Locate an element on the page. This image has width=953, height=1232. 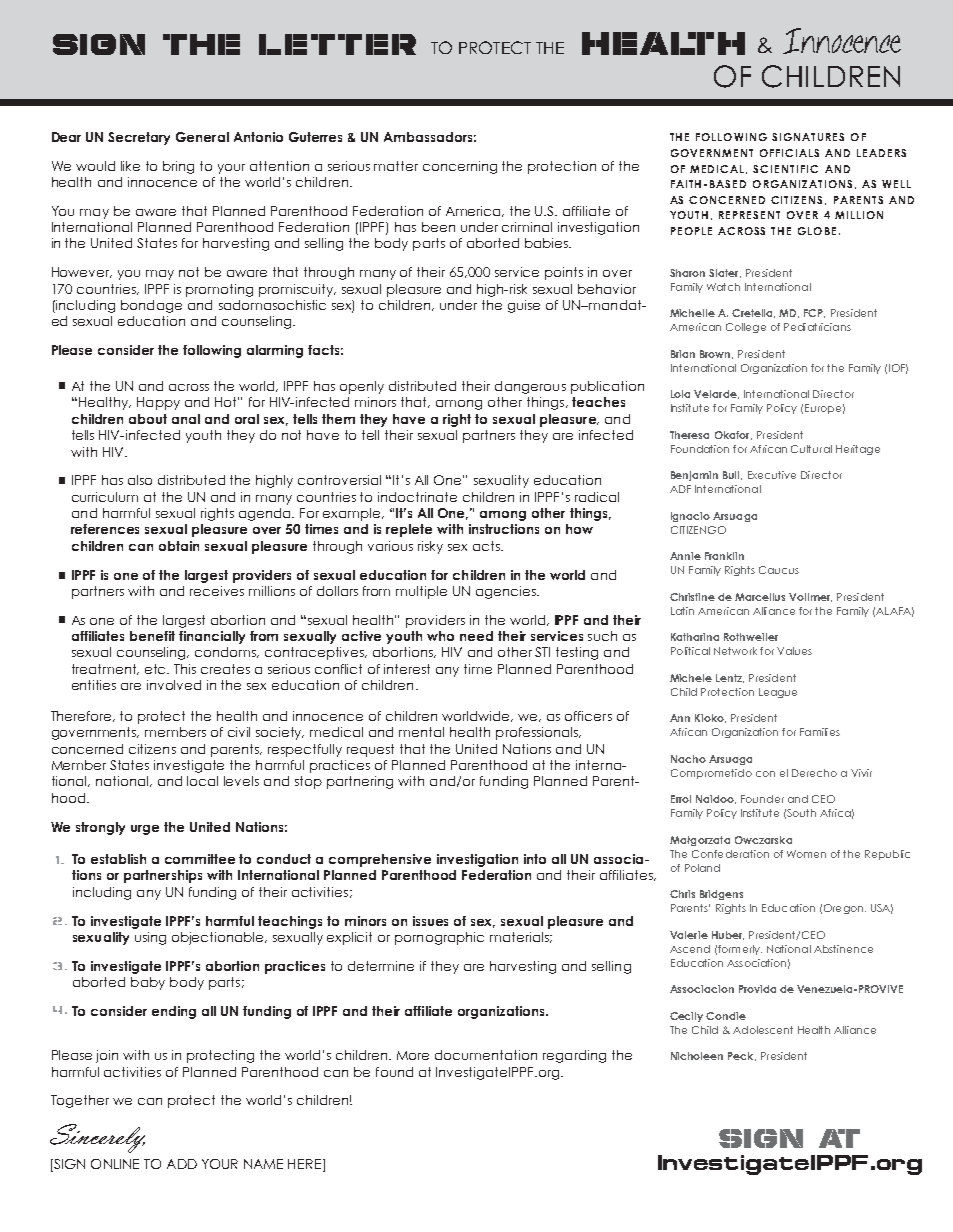
concerning is located at coordinates (460, 167).
